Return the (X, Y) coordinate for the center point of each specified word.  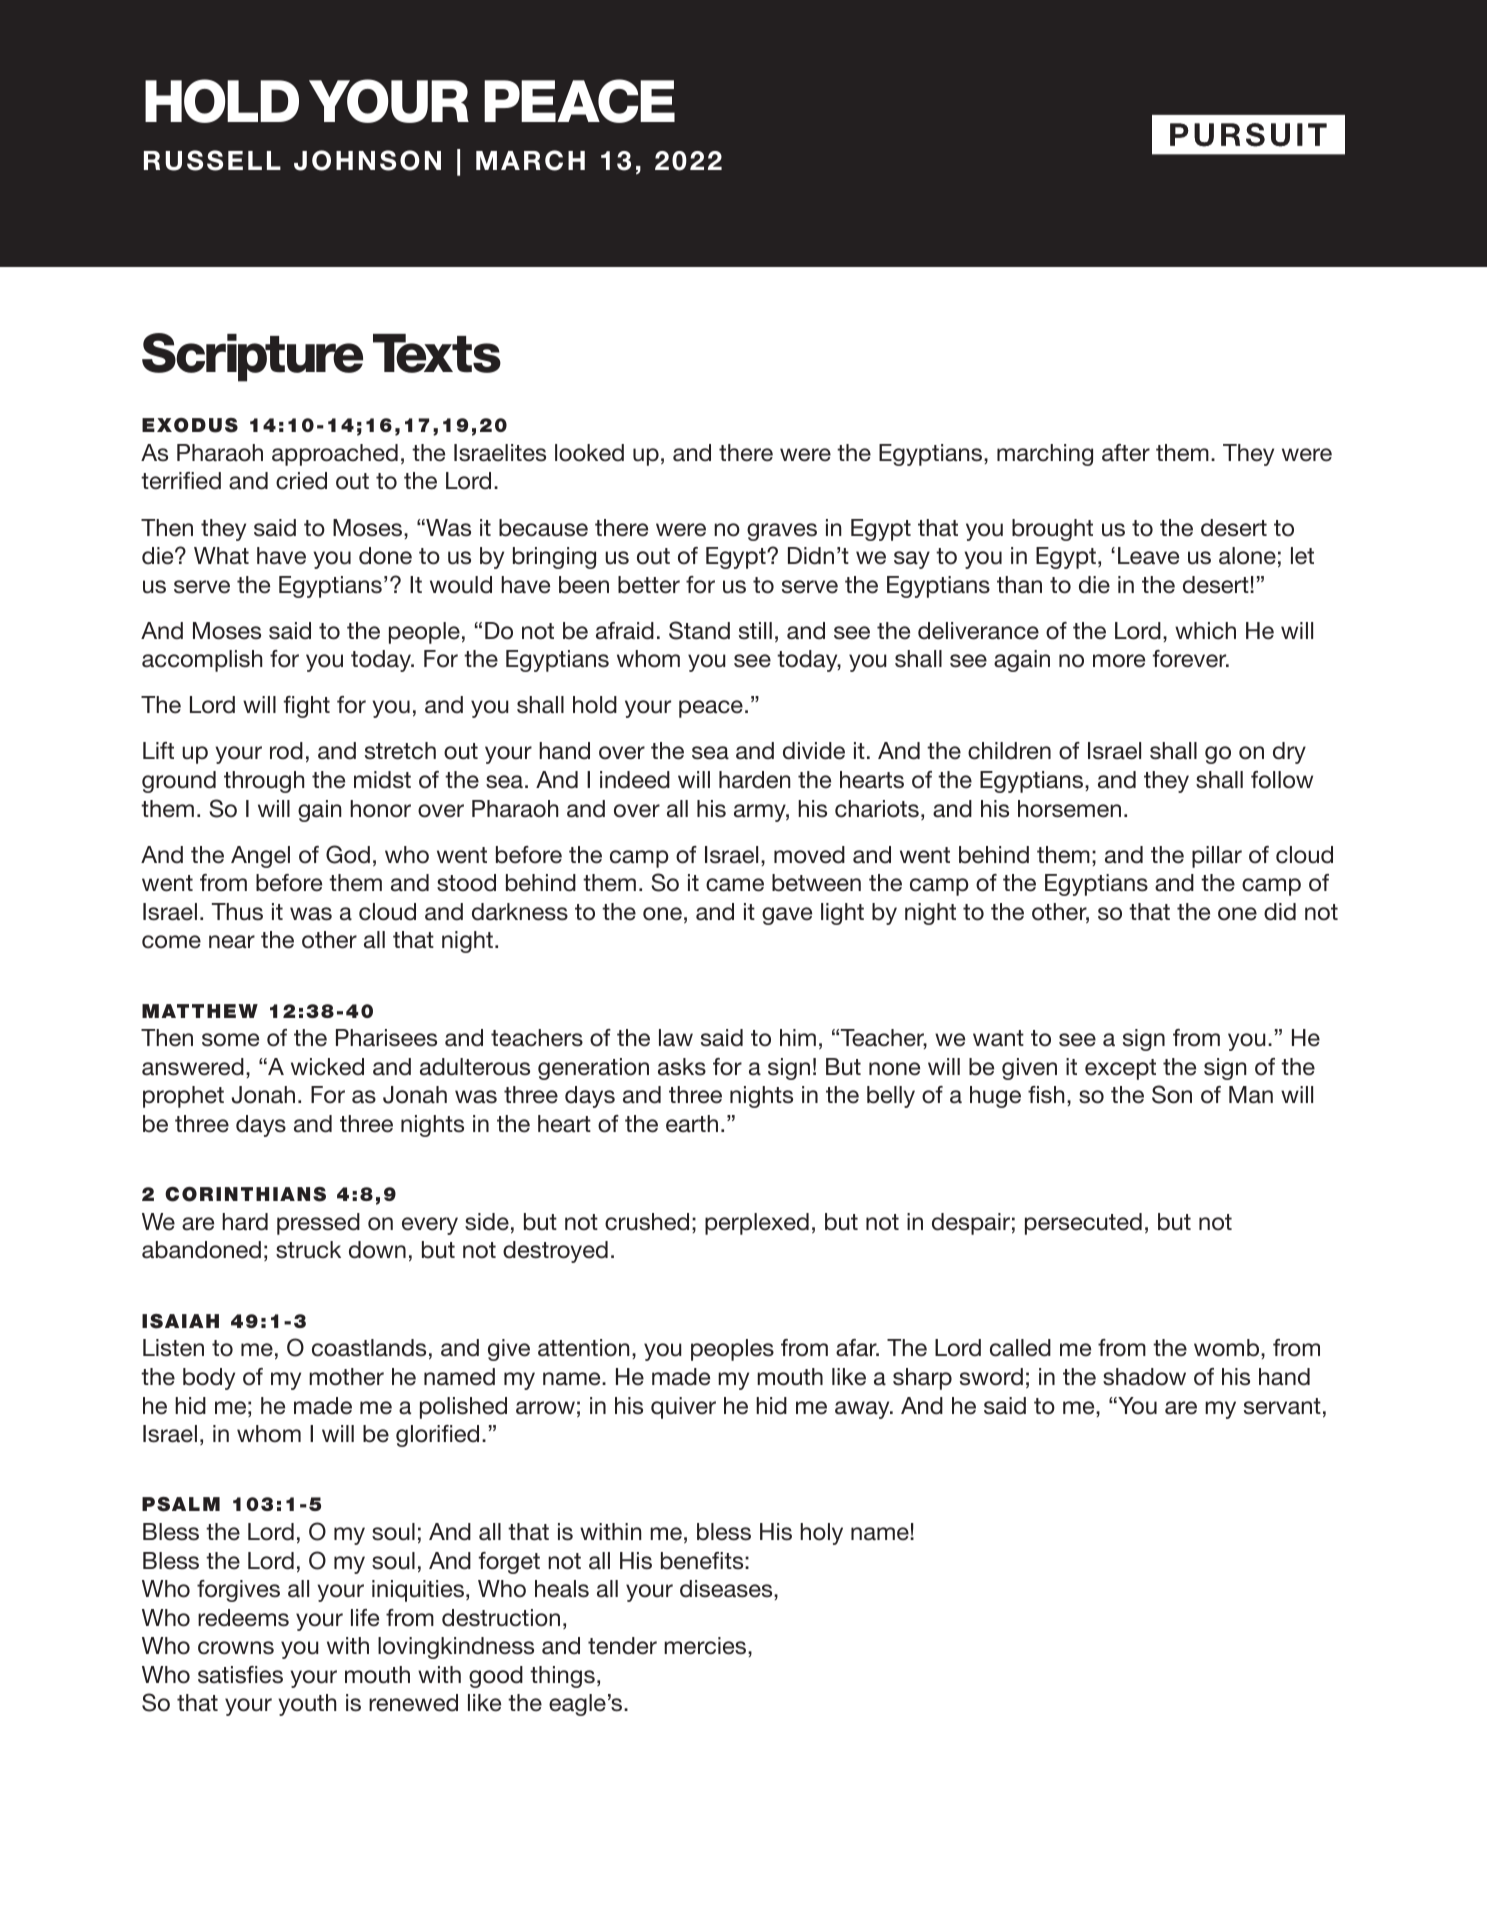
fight (307, 707)
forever (1191, 659)
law (676, 1038)
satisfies (240, 1675)
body (209, 1379)
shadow (1144, 1377)
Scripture (252, 357)
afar (857, 1348)
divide (814, 751)
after (1126, 453)
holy (821, 1534)
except (1120, 1069)
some (230, 1040)
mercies (706, 1646)
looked (589, 453)
